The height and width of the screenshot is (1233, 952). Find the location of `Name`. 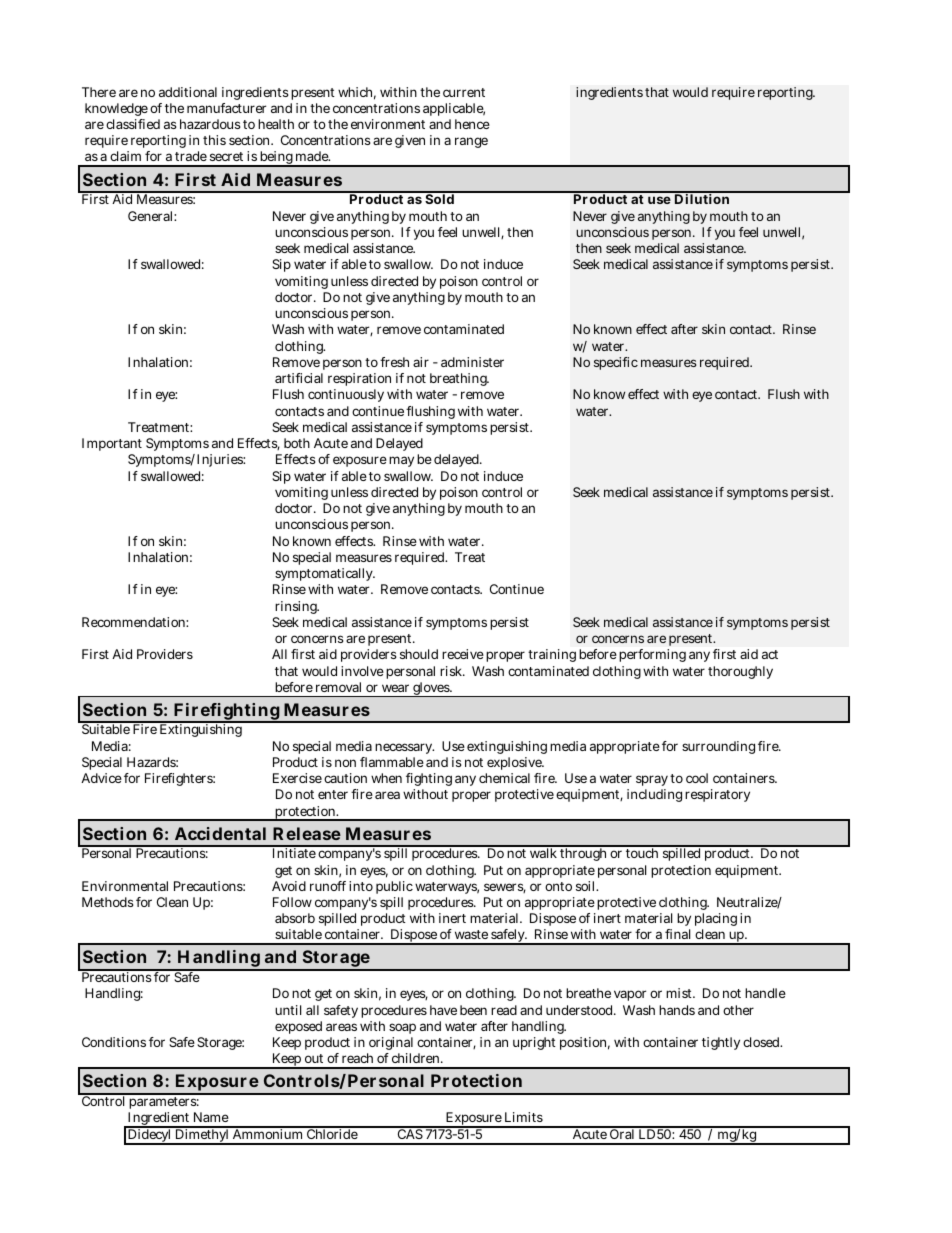

Name is located at coordinates (211, 1117).
